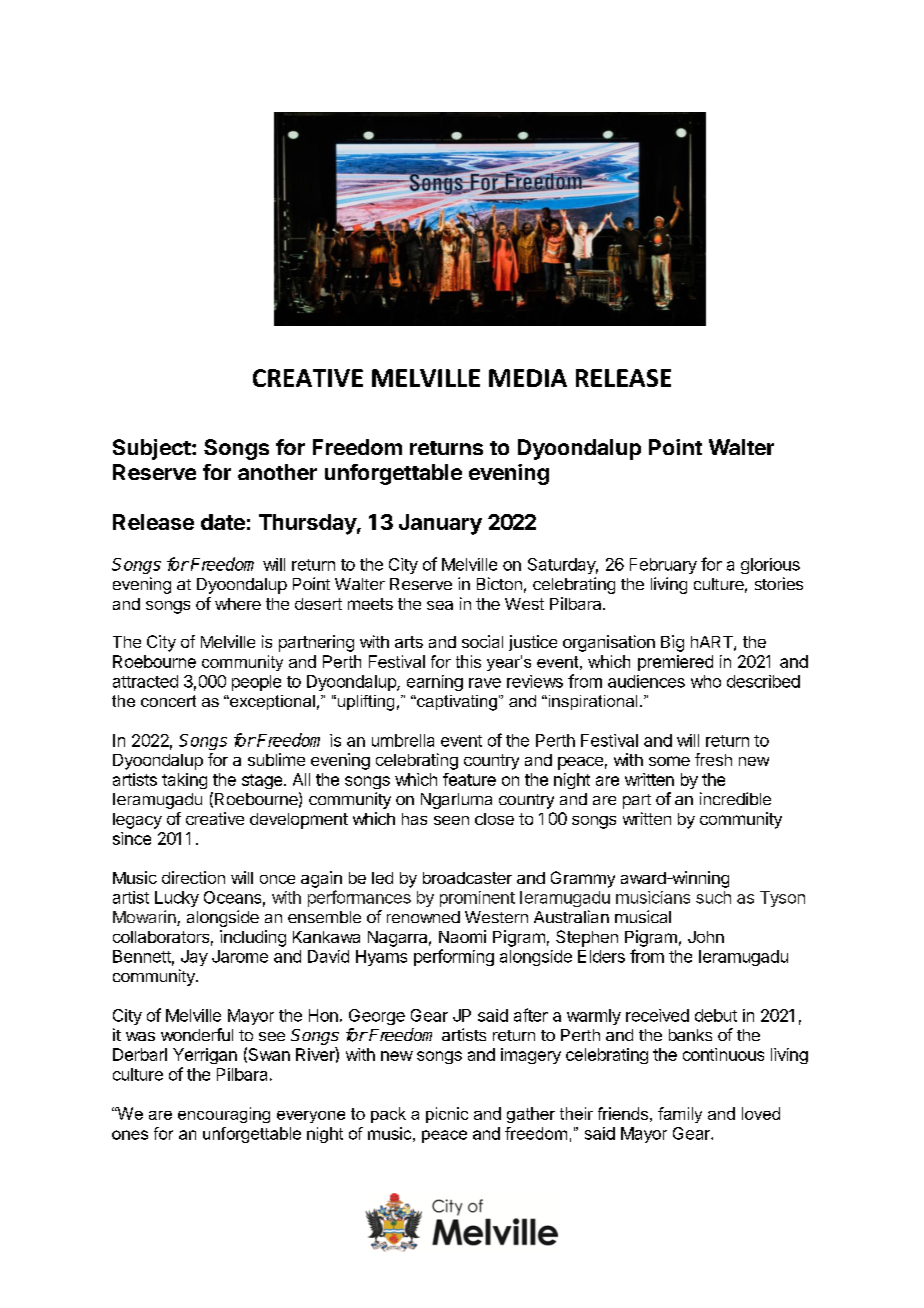 This document has height=1308, width=924. Describe the element at coordinates (184, 781) in the document. I see `taking` at that location.
